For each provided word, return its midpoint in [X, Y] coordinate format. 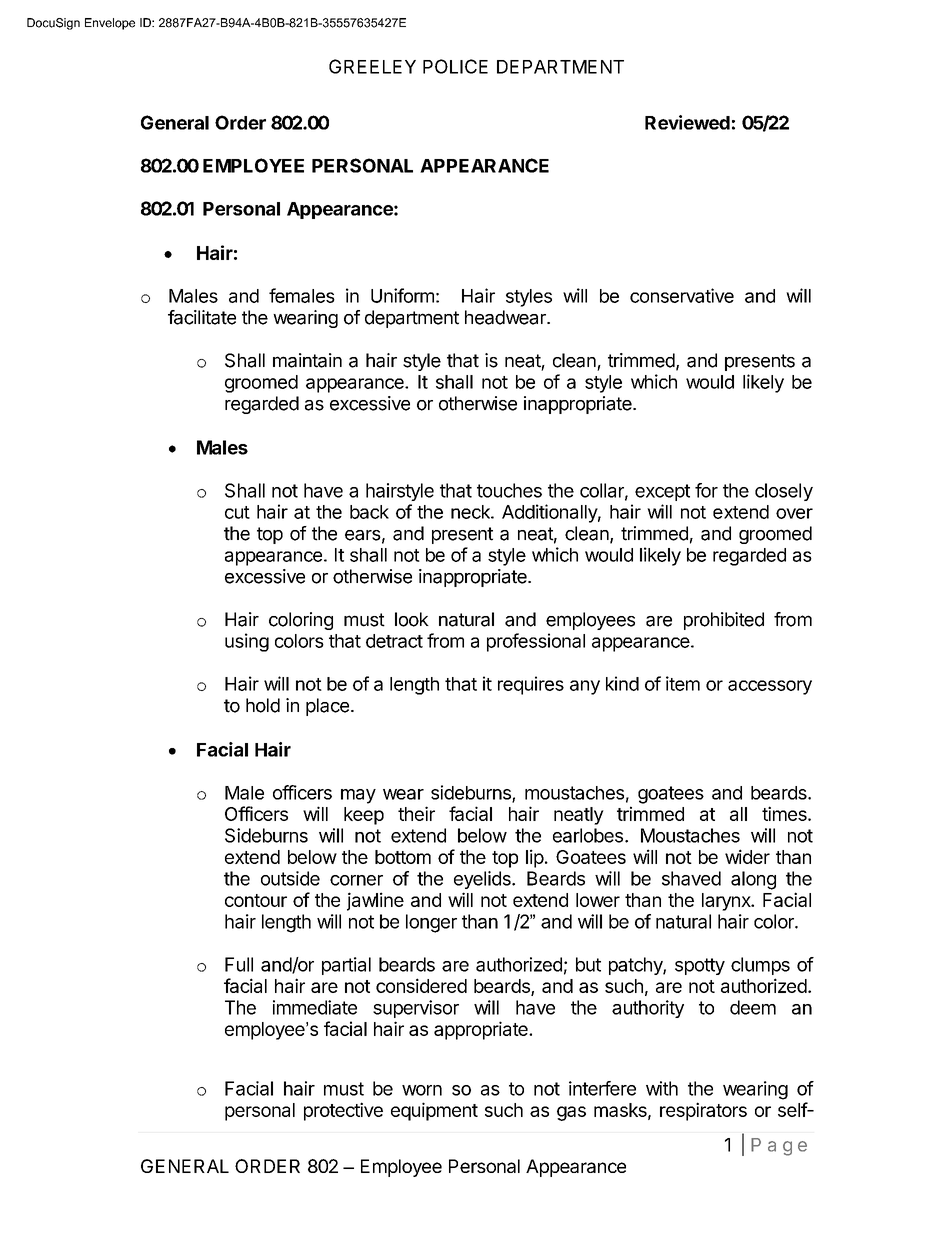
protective [343, 1111]
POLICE [455, 66]
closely [784, 492]
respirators [703, 1111]
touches [509, 490]
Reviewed [687, 122]
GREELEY [372, 66]
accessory [770, 687]
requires [531, 685]
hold [263, 705]
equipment [434, 1111]
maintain [307, 360]
